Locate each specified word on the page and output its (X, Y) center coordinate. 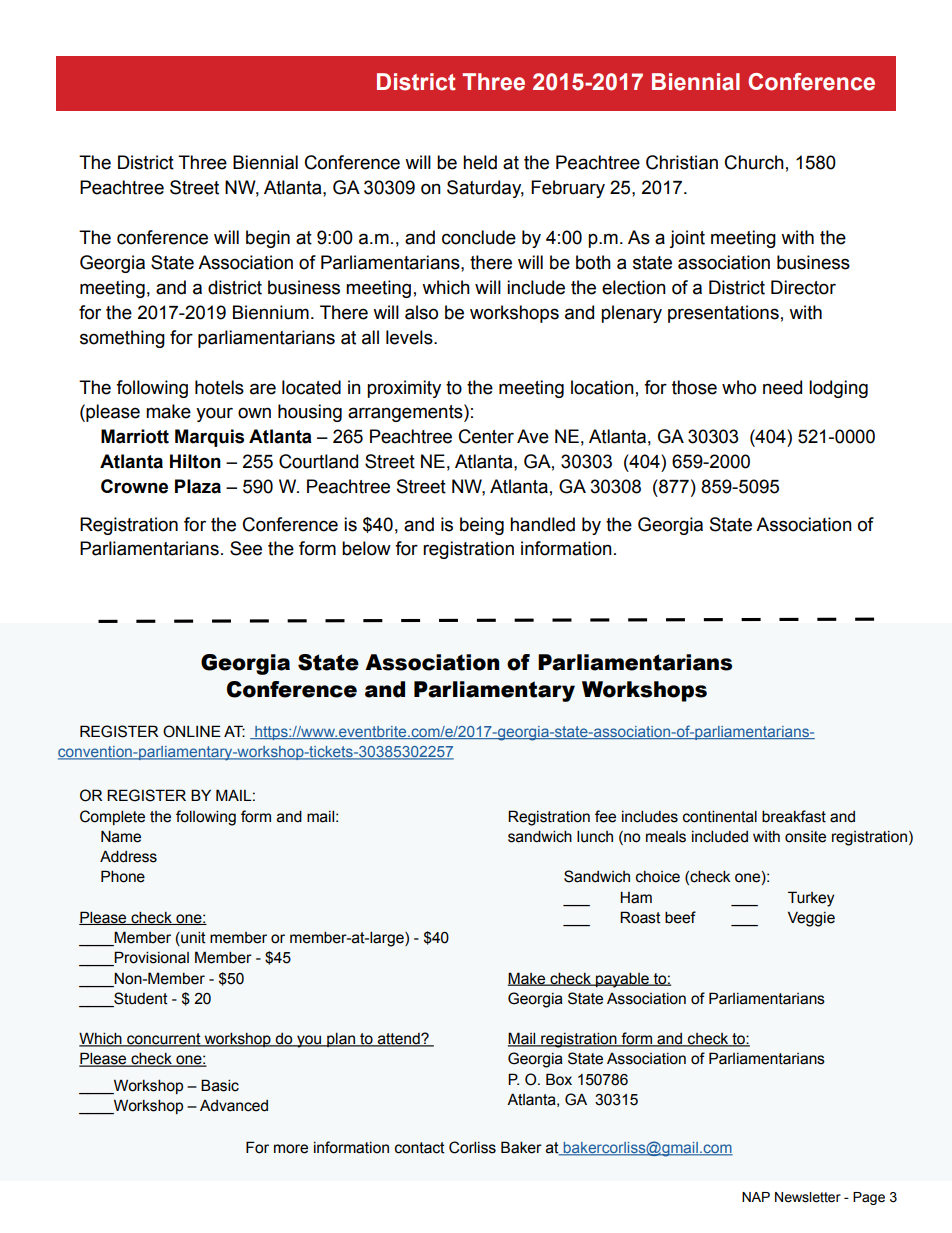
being (482, 526)
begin (268, 239)
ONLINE (192, 731)
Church (754, 162)
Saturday (485, 189)
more (291, 1149)
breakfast (794, 816)
